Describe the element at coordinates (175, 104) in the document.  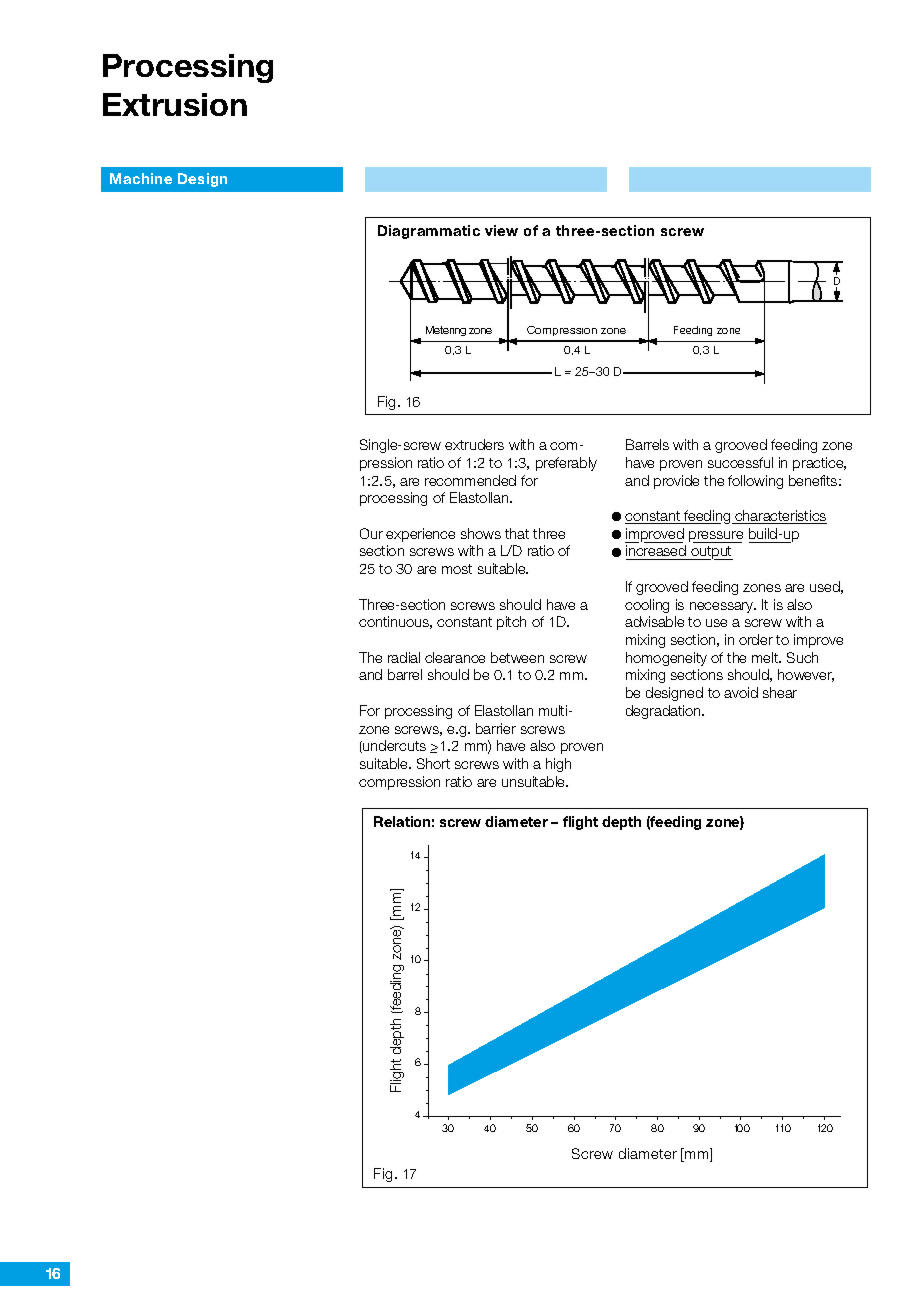
I see `Extrusion` at that location.
